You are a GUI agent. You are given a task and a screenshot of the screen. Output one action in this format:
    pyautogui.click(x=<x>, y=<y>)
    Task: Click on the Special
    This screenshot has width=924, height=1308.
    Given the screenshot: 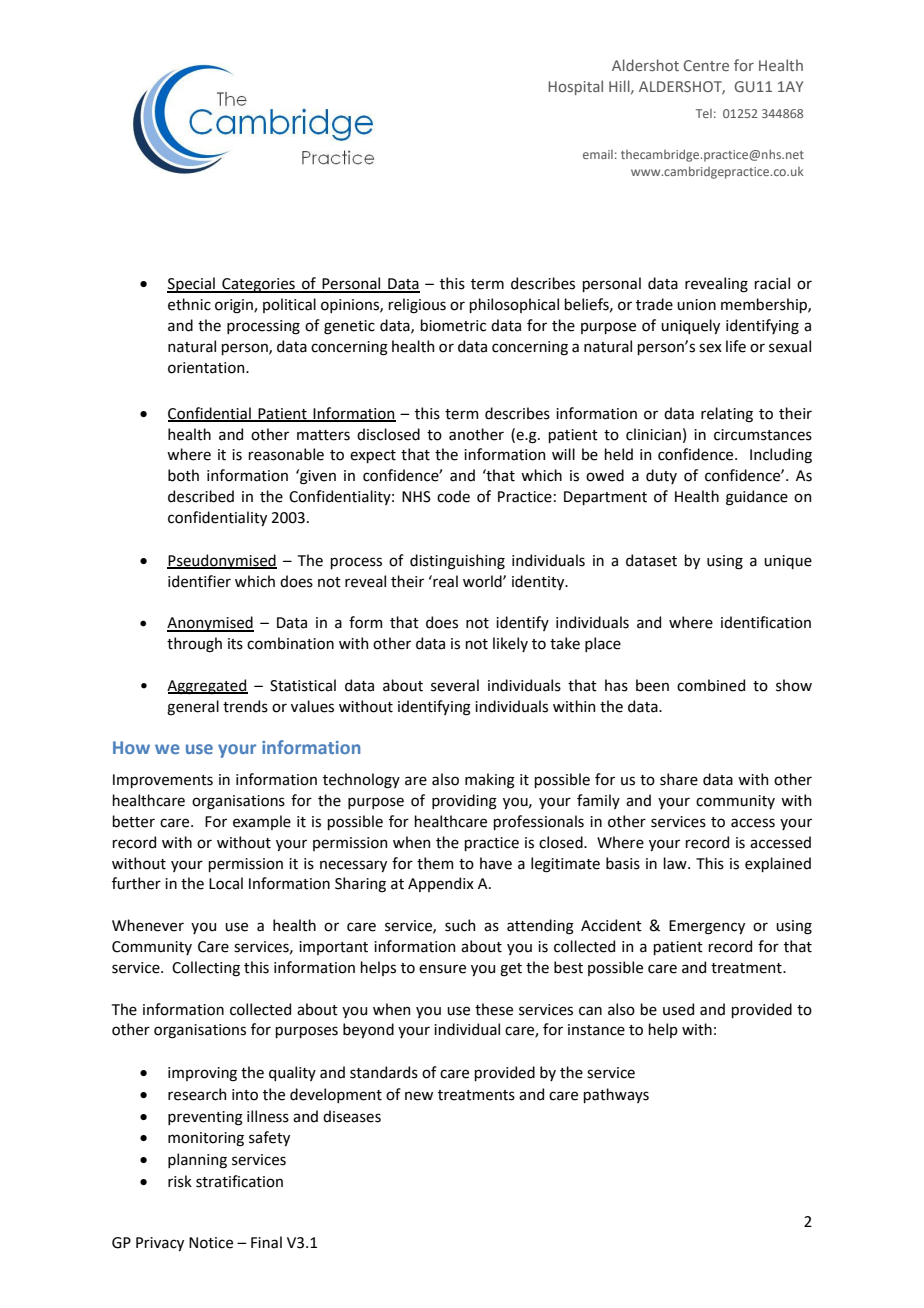 What is the action you would take?
    pyautogui.click(x=192, y=285)
